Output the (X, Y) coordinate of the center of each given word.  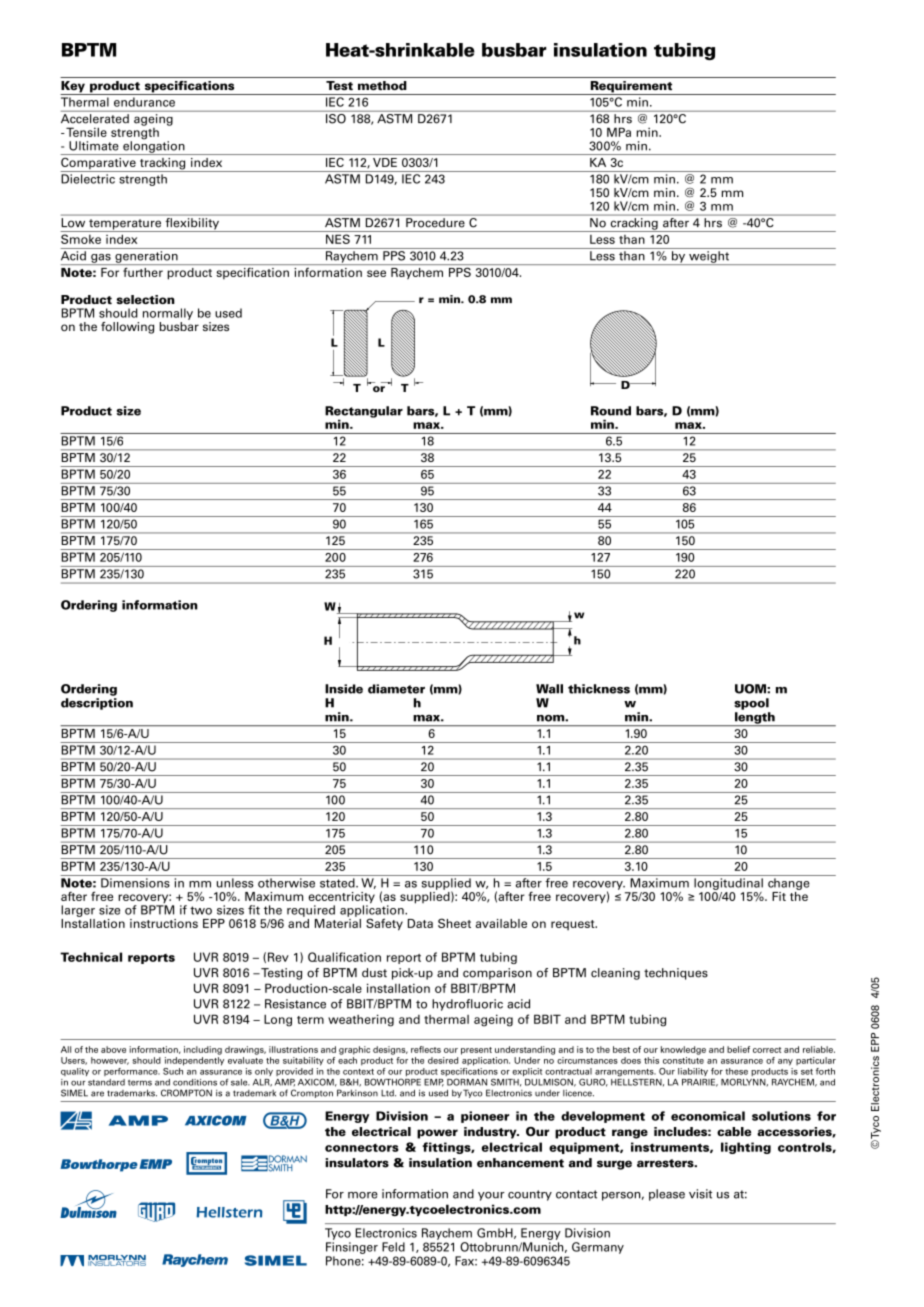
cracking (634, 225)
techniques (676, 974)
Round (611, 411)
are (97, 1094)
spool (751, 704)
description (97, 704)
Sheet (454, 923)
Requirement (631, 88)
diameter (396, 689)
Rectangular (364, 413)
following (127, 328)
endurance (144, 102)
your (491, 1196)
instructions (164, 923)
